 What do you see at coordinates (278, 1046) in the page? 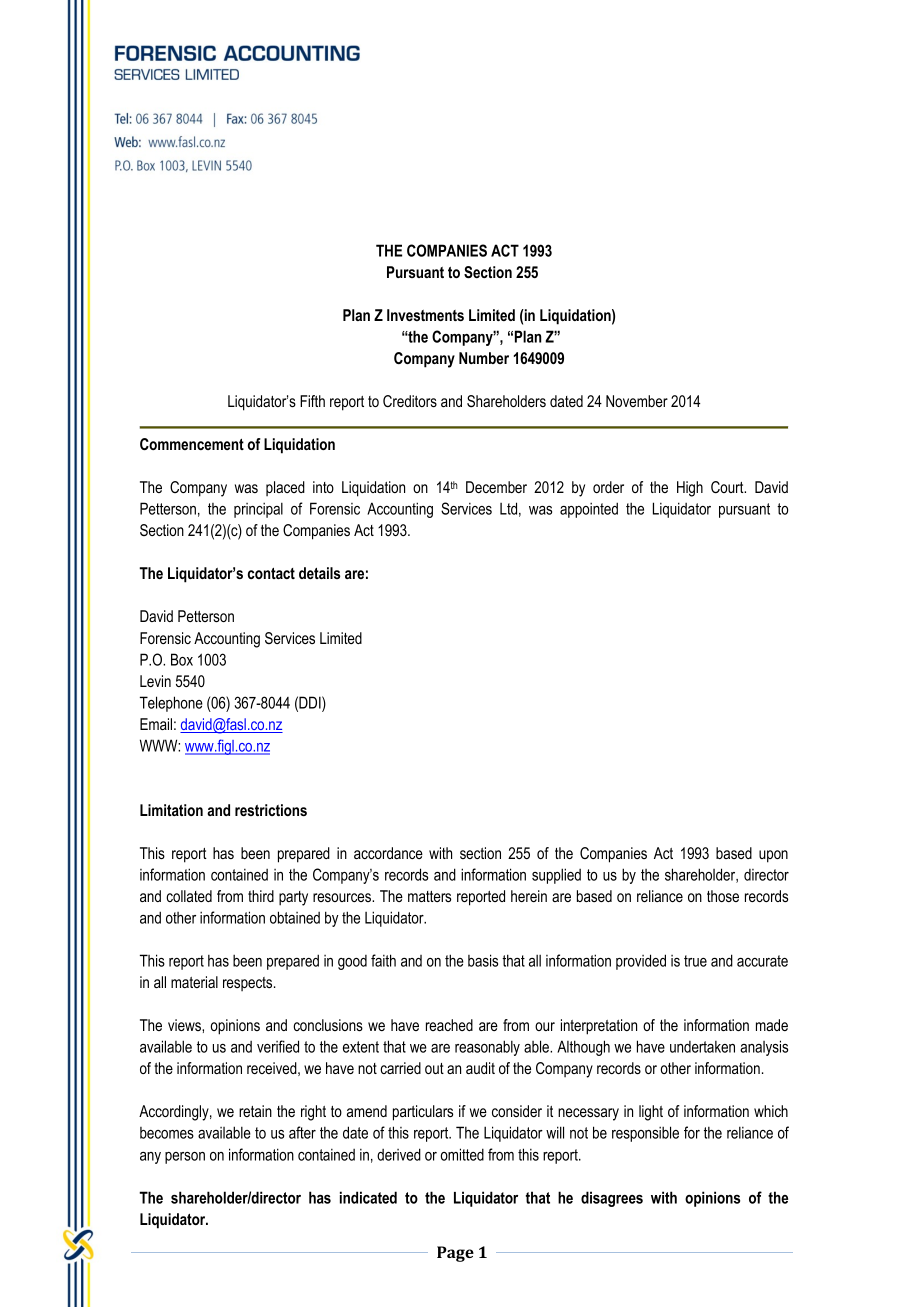
I see `verified` at bounding box center [278, 1046].
